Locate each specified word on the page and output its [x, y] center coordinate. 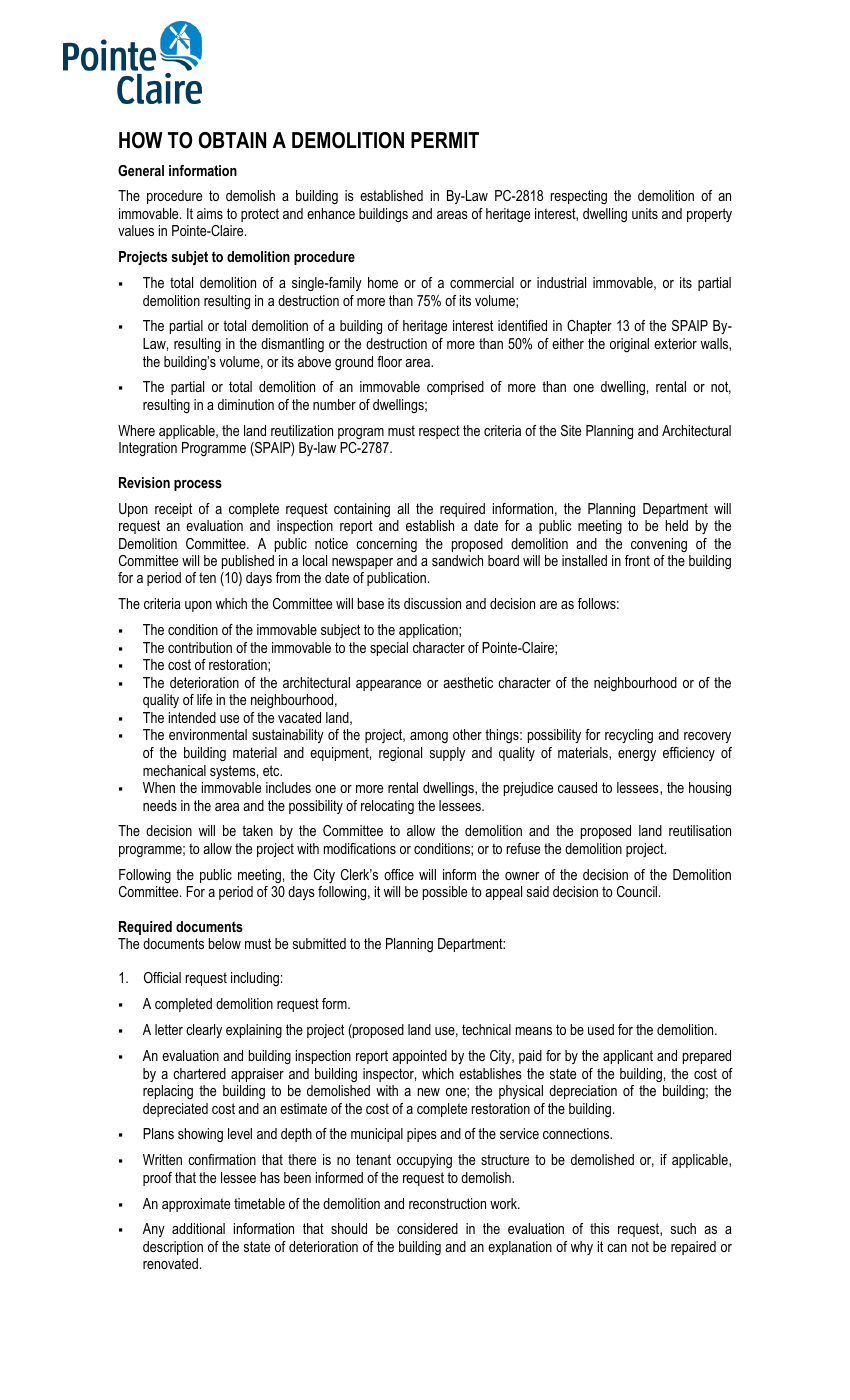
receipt [173, 510]
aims [210, 213]
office [399, 874]
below [224, 943]
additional [198, 1228]
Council [638, 891]
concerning [386, 545]
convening [659, 545]
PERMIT [445, 140]
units [645, 213]
